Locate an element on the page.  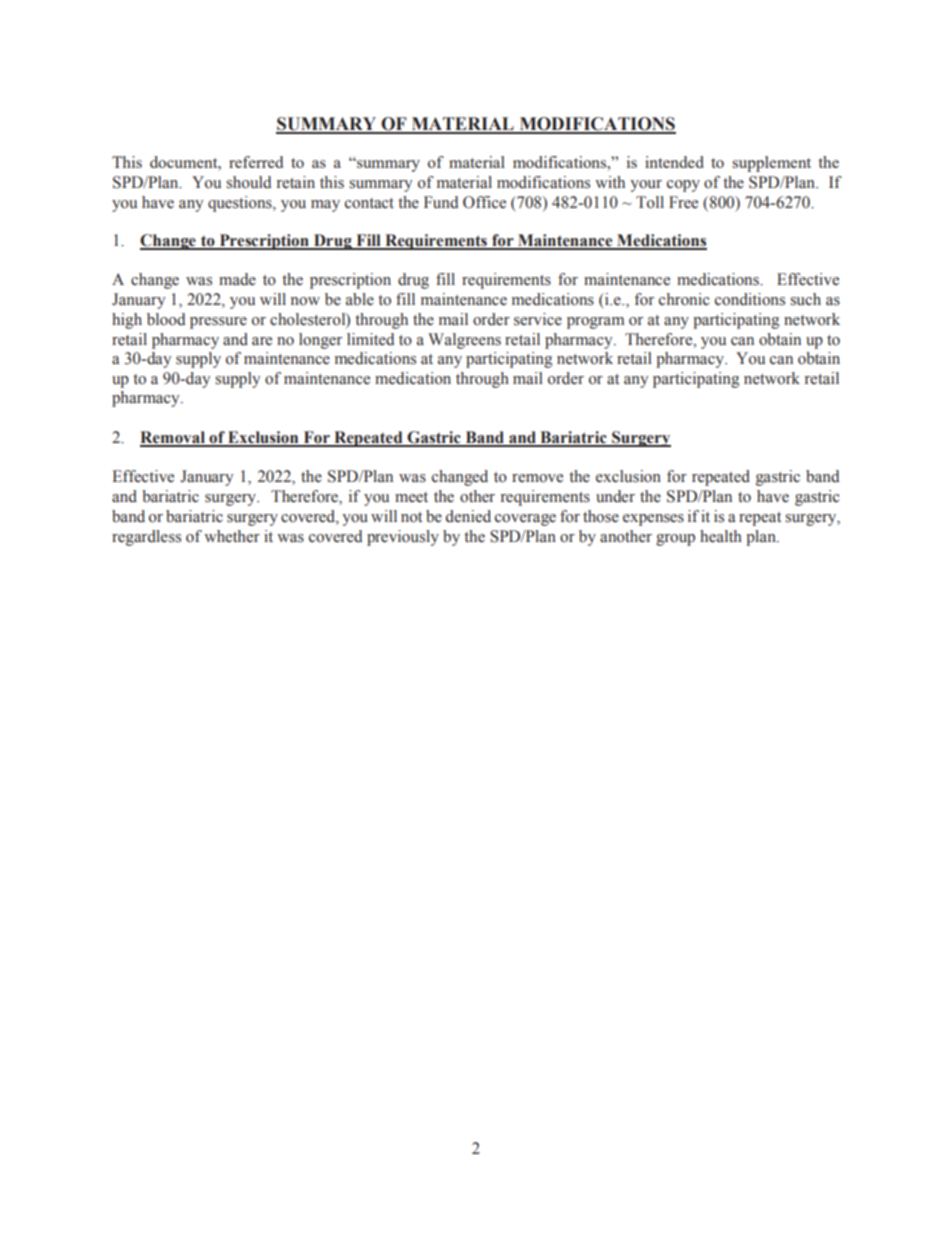
Office is located at coordinates (484, 202).
